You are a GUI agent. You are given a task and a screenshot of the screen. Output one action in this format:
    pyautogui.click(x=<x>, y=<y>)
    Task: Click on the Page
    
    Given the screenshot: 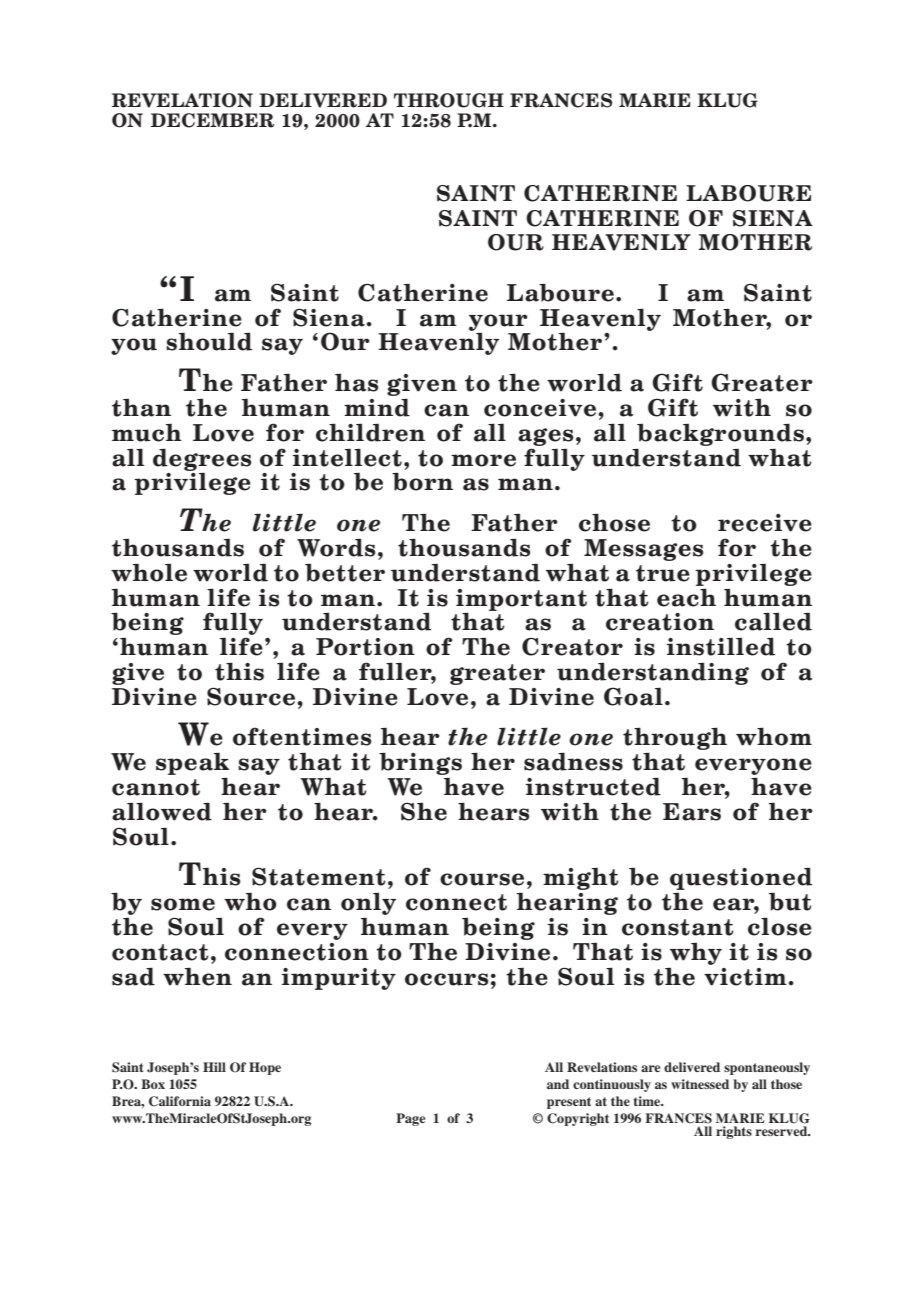 What is the action you would take?
    pyautogui.click(x=410, y=1119)
